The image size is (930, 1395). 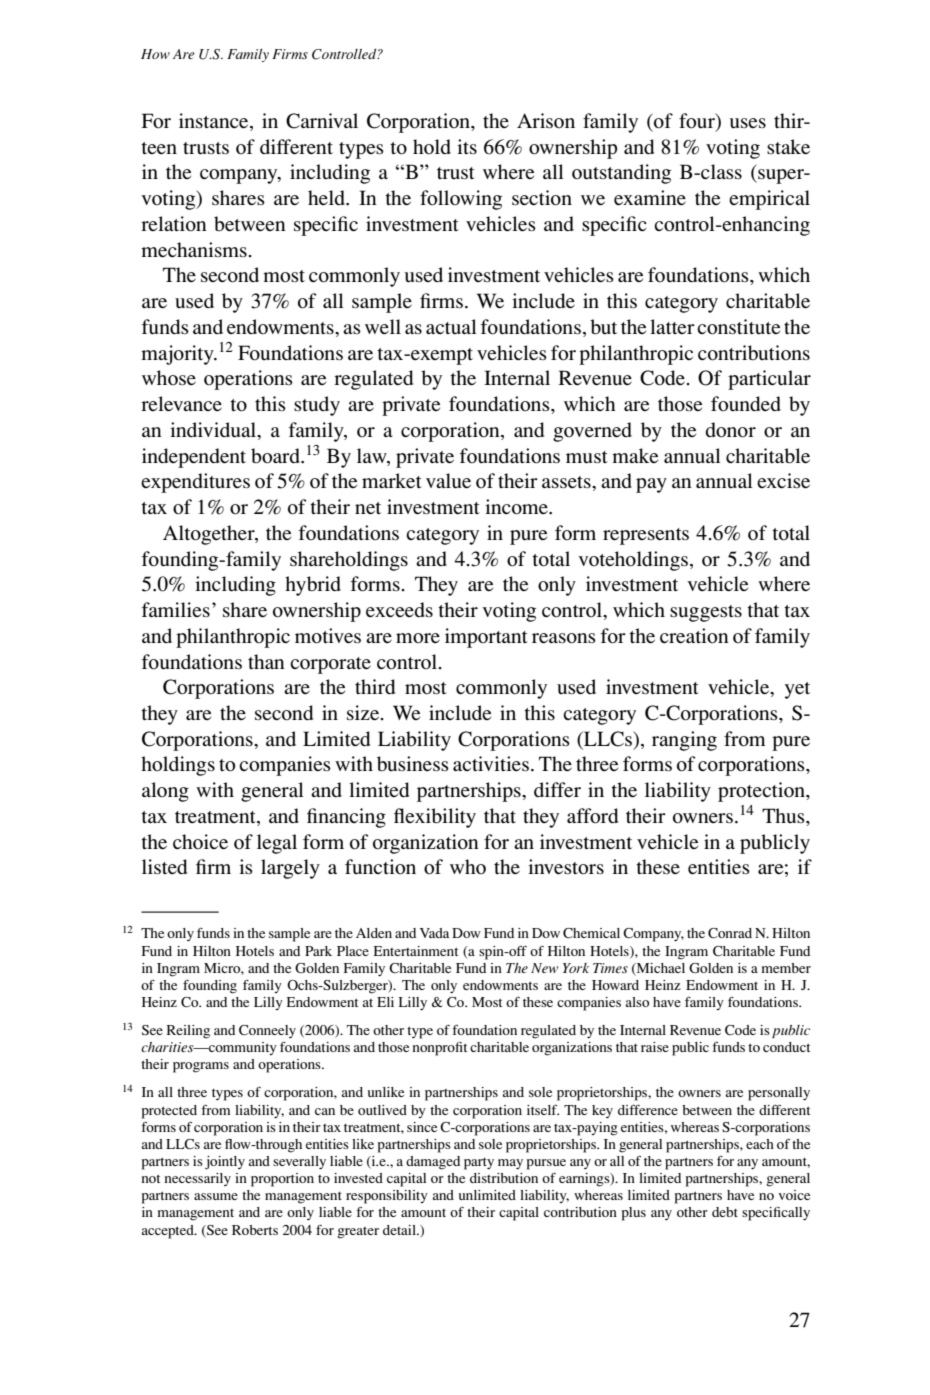 I want to click on instance, so click(x=215, y=122).
